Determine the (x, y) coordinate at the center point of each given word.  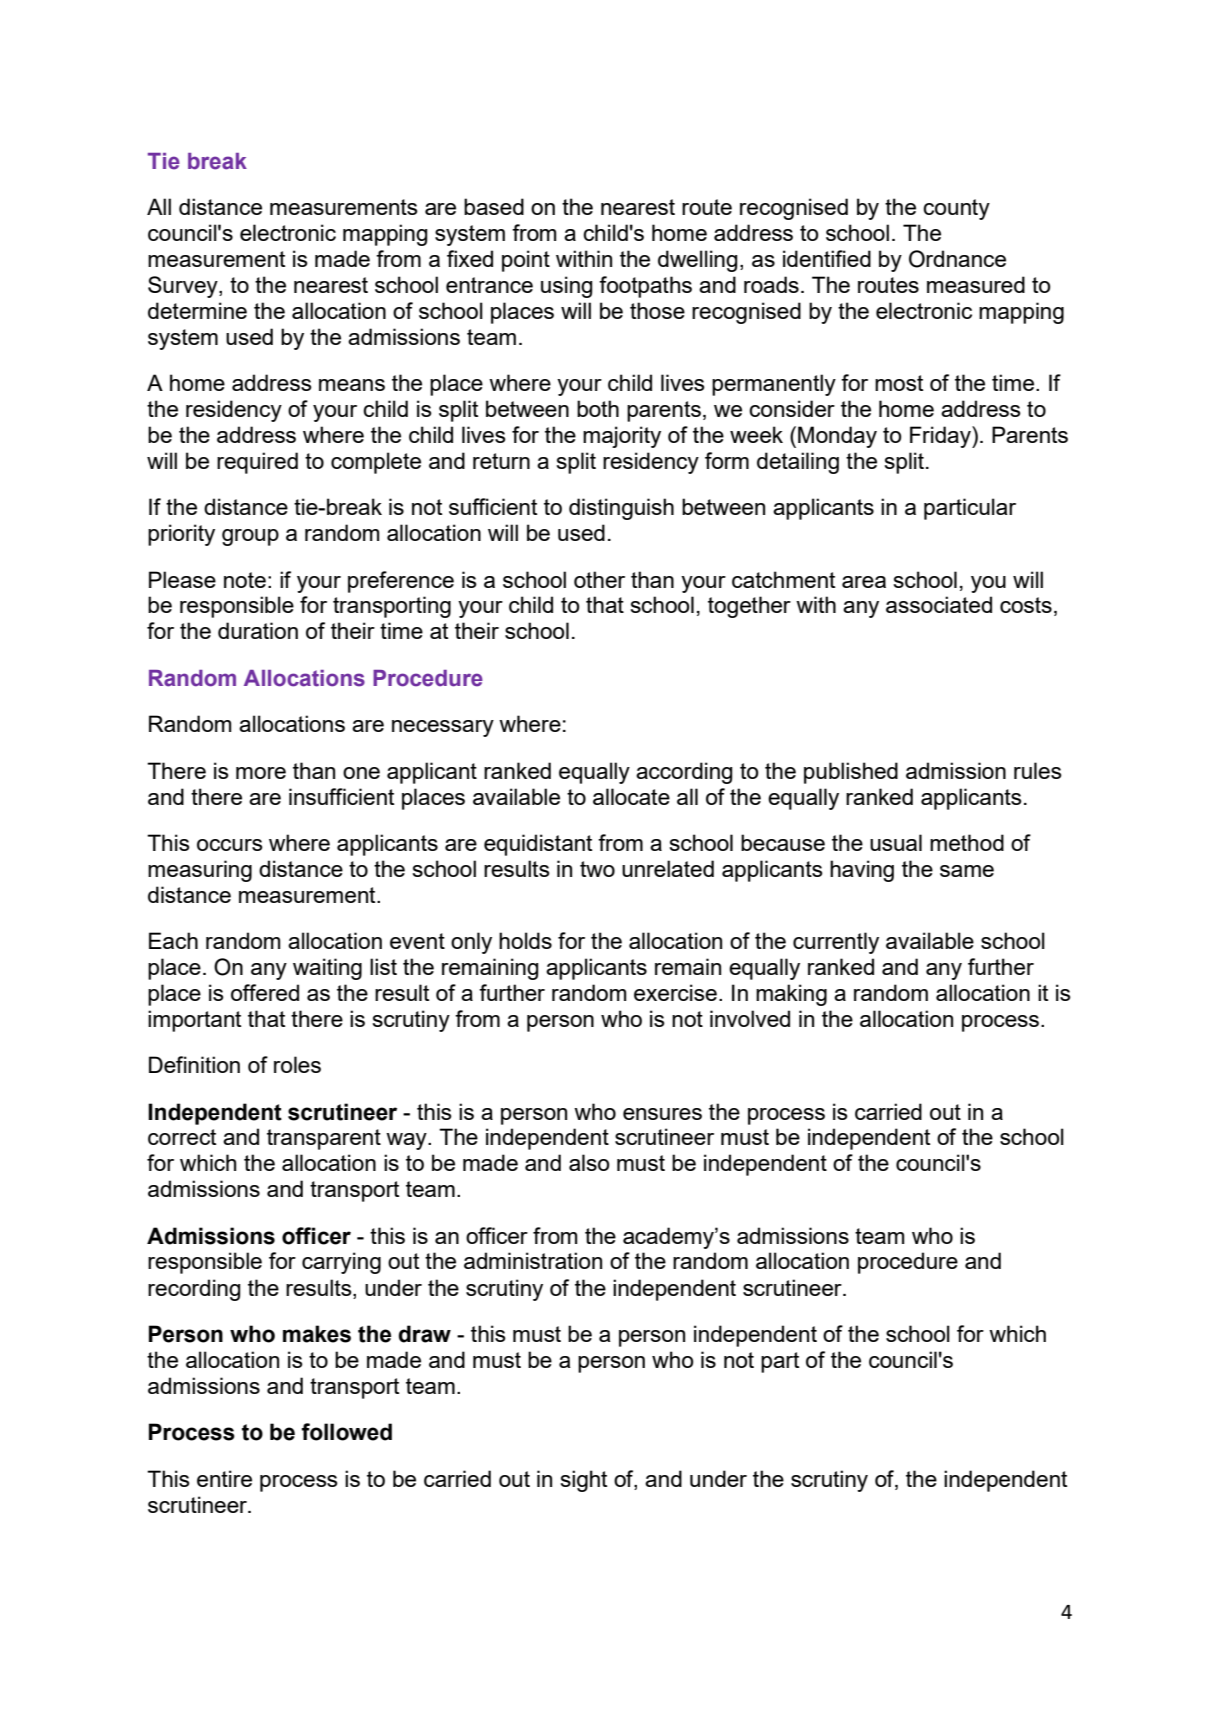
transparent (324, 1139)
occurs (230, 845)
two (597, 869)
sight (583, 1481)
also (589, 1162)
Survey (184, 287)
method (967, 842)
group (250, 537)
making (791, 995)
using (566, 287)
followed (346, 1432)
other (599, 579)
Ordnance (957, 259)
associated (939, 604)
